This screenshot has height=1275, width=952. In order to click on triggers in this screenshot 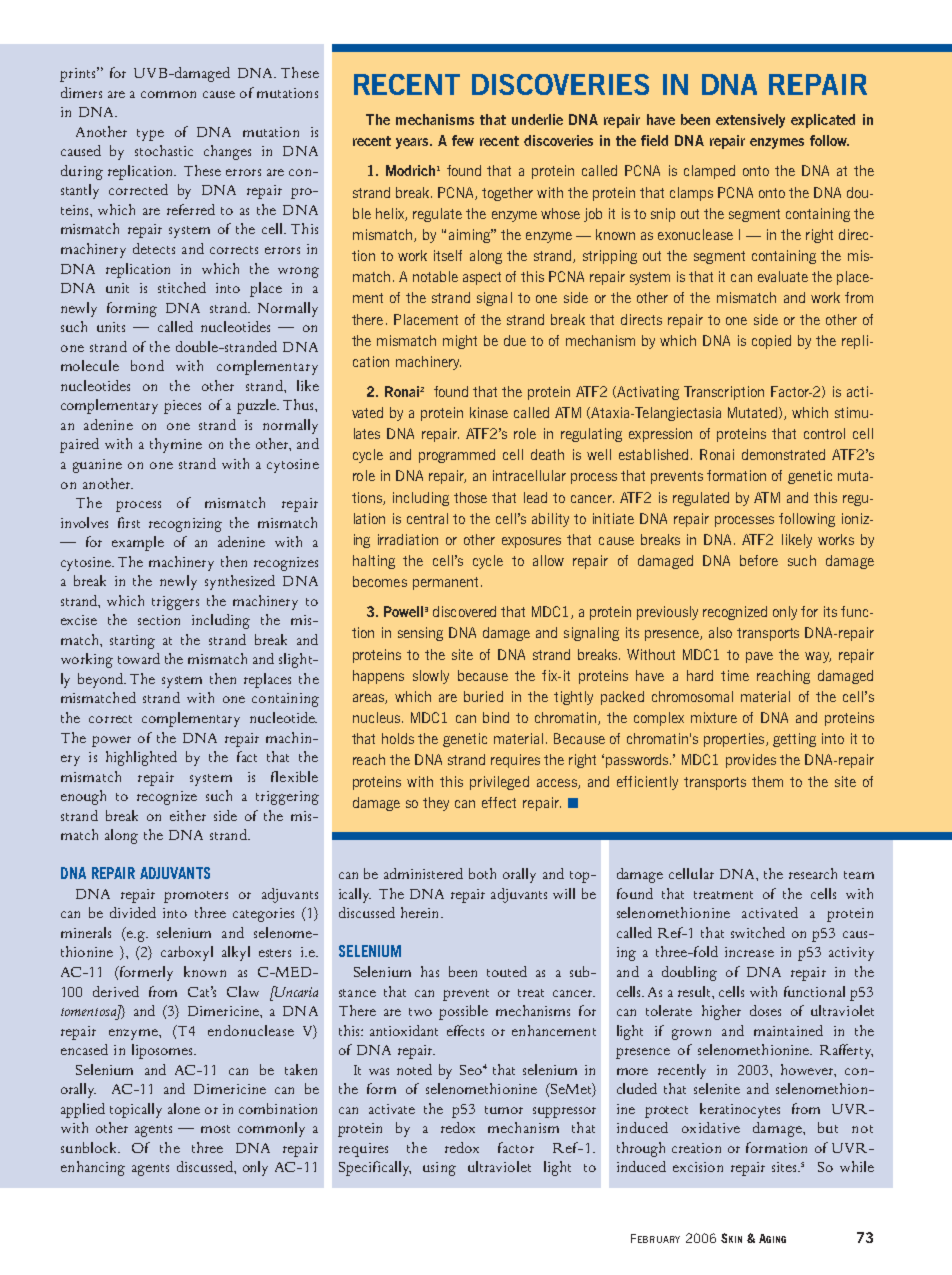, I will do `click(175, 603)`.
